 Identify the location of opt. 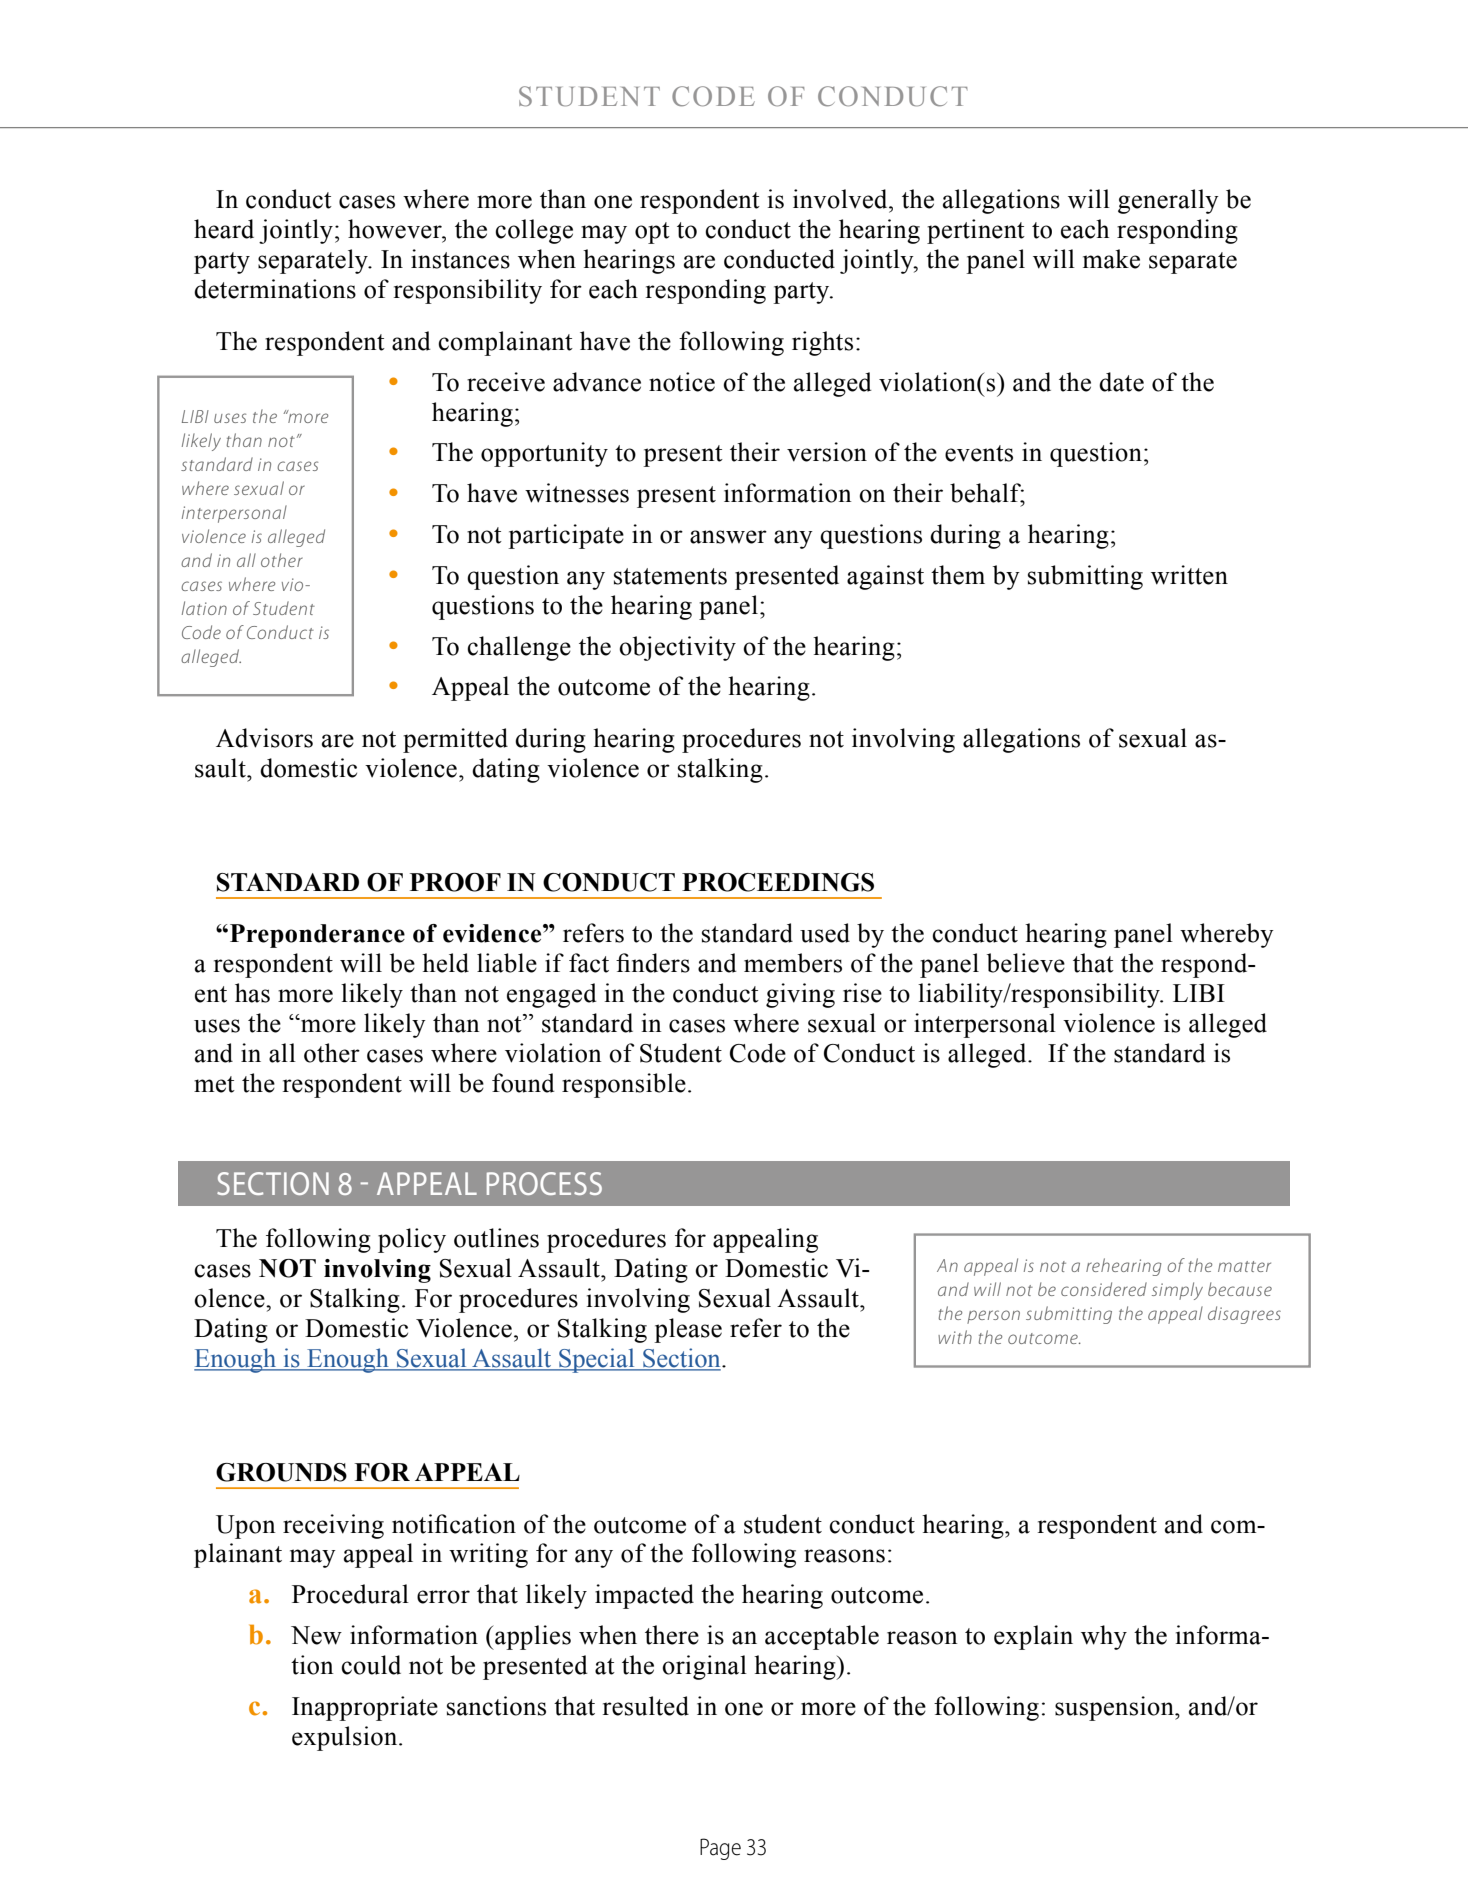
(652, 233).
